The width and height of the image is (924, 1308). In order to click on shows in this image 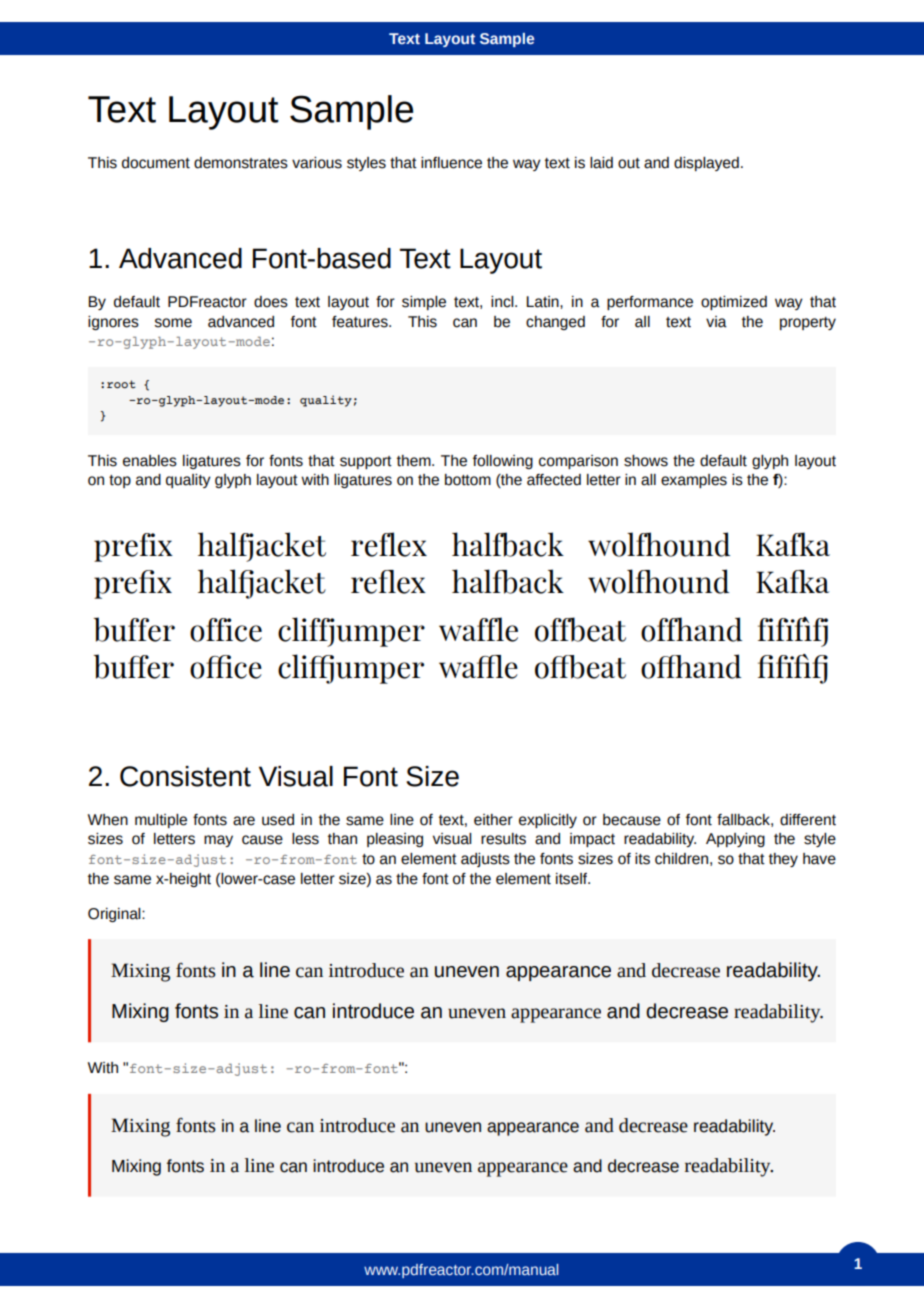, I will do `click(646, 461)`.
